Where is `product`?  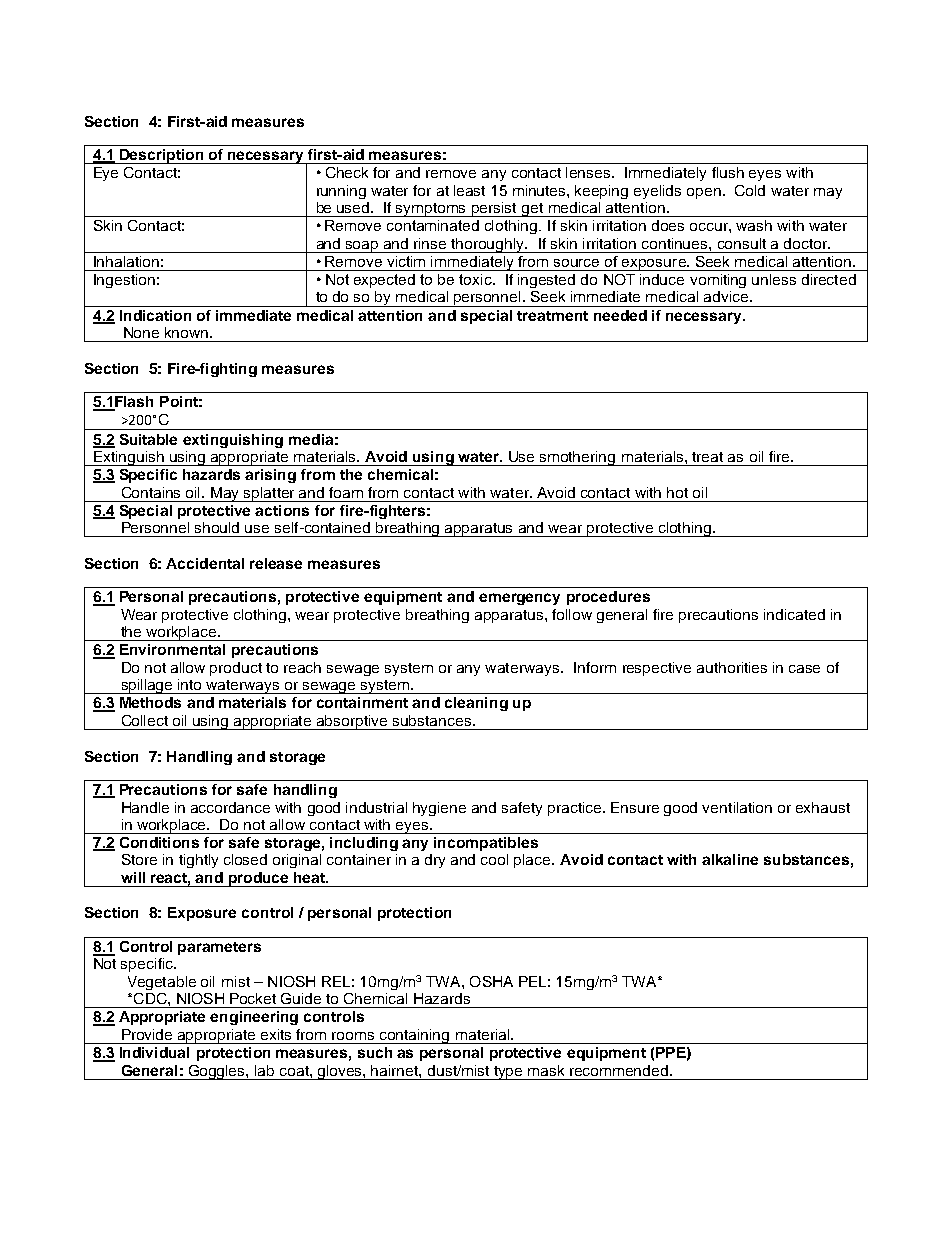 product is located at coordinates (236, 669).
